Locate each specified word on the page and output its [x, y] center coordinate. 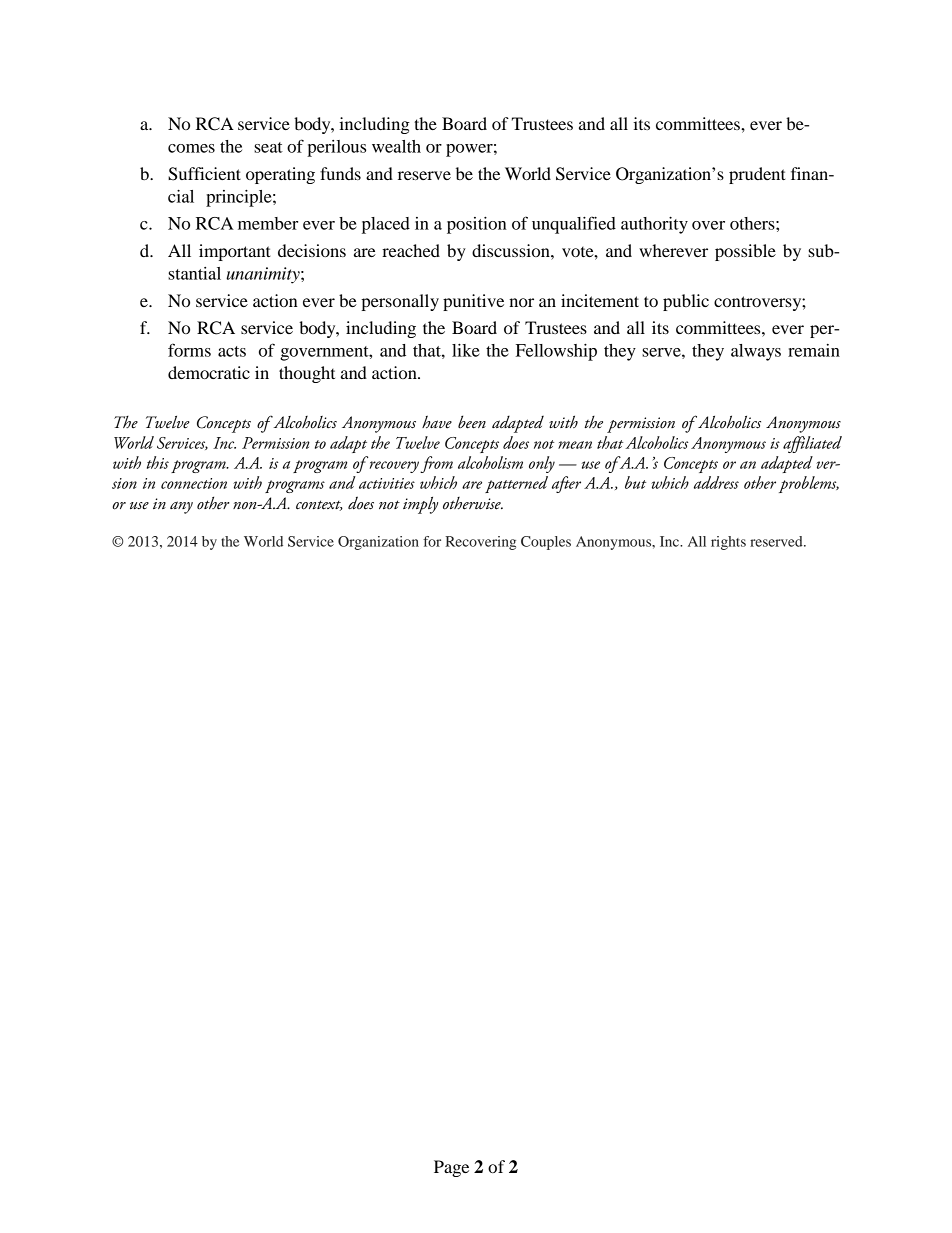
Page [451, 1168]
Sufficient [204, 174]
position [477, 225]
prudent [757, 175]
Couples [546, 543]
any [181, 507]
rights [728, 543]
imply [420, 505]
